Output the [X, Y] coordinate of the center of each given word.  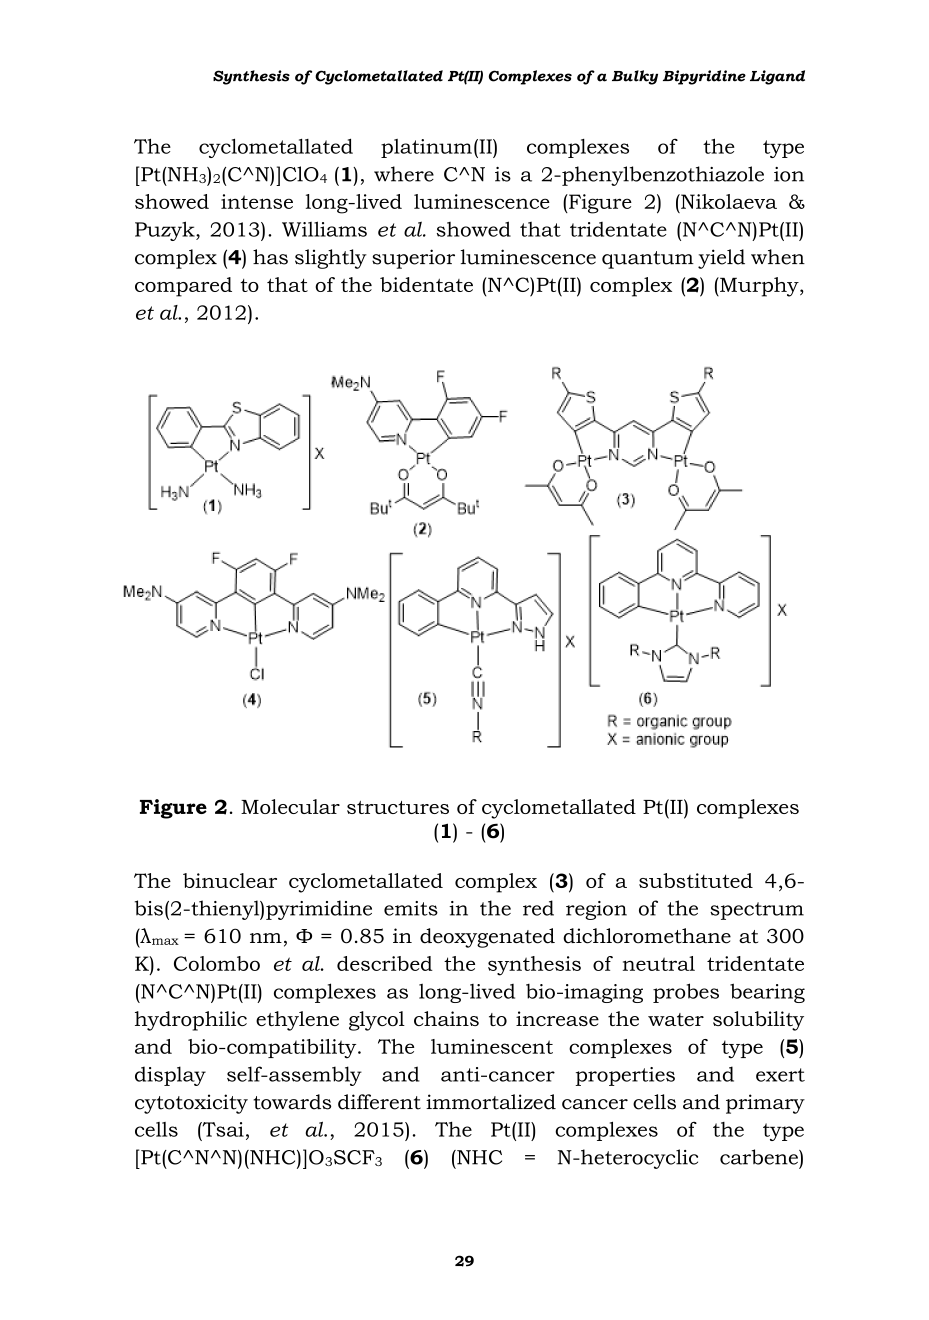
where [404, 174]
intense [257, 201]
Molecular [290, 806]
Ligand [777, 77]
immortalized [491, 1102]
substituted [696, 880]
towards [292, 1102]
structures [398, 807]
